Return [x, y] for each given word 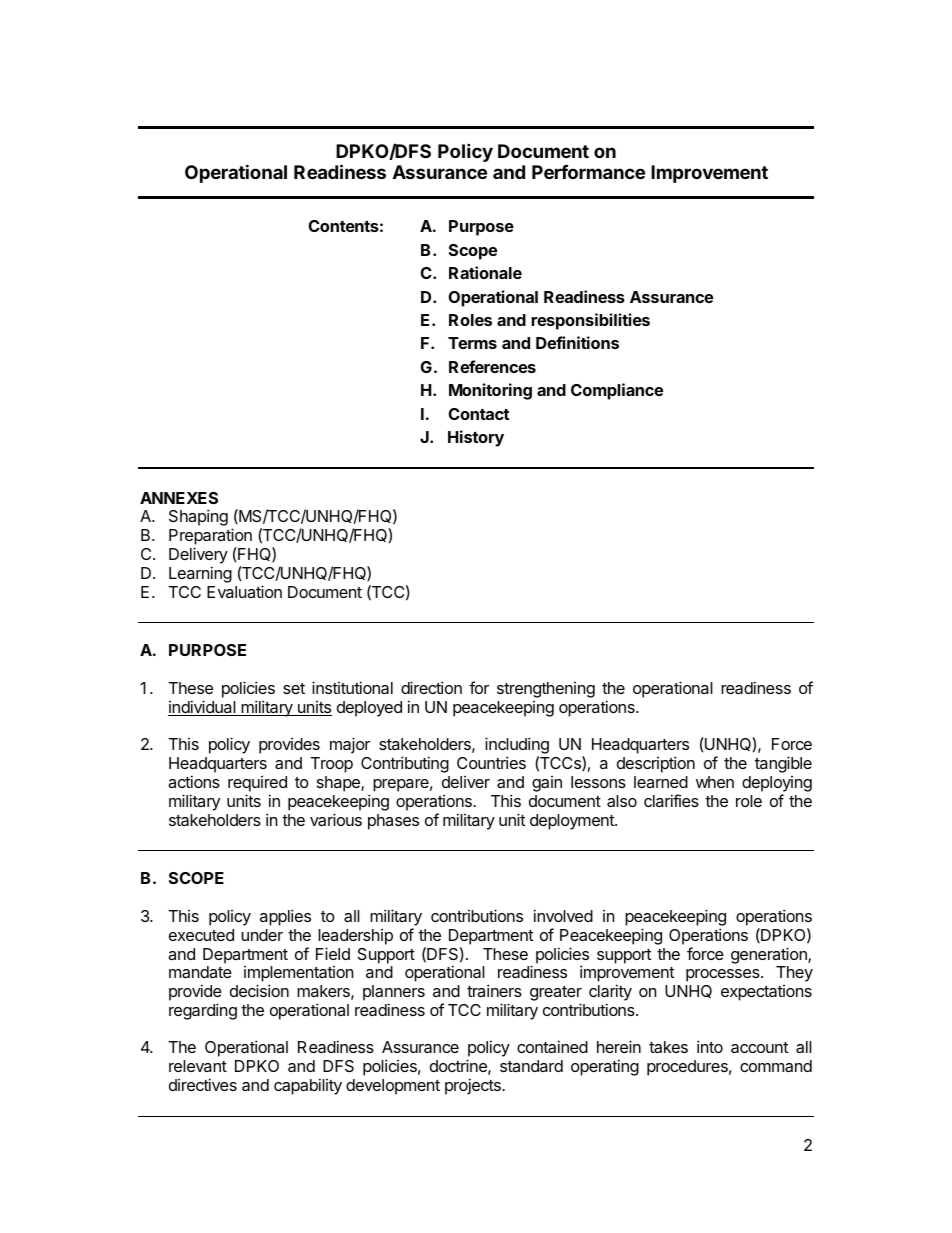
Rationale [485, 272]
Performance [588, 172]
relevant [198, 1066]
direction [431, 687]
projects [474, 1086]
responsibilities [590, 321]
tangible [783, 764]
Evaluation [244, 591]
